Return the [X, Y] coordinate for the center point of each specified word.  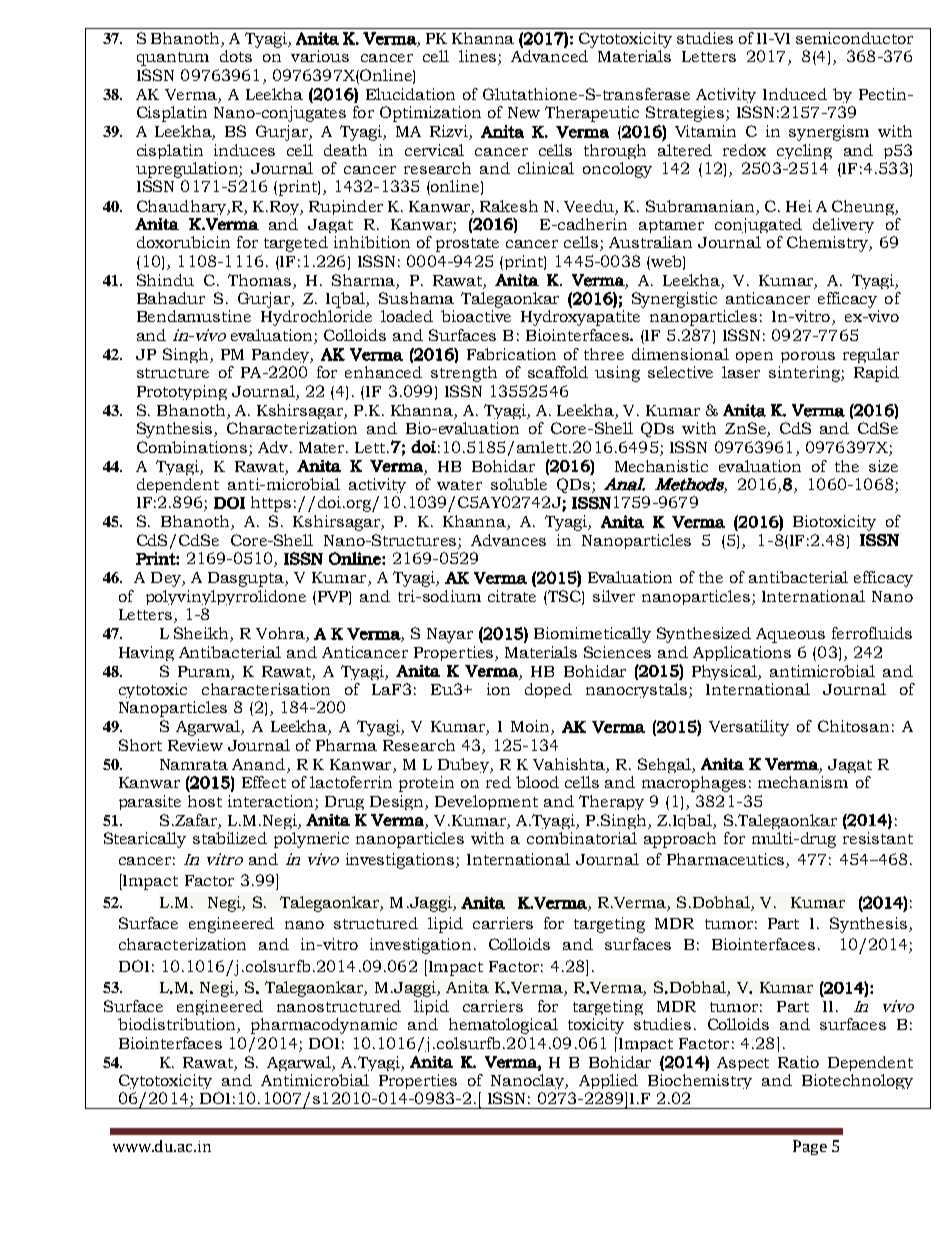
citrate [512, 596]
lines [477, 56]
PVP [334, 597]
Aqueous [790, 635]
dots [236, 56]
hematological [503, 1026]
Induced [795, 94]
